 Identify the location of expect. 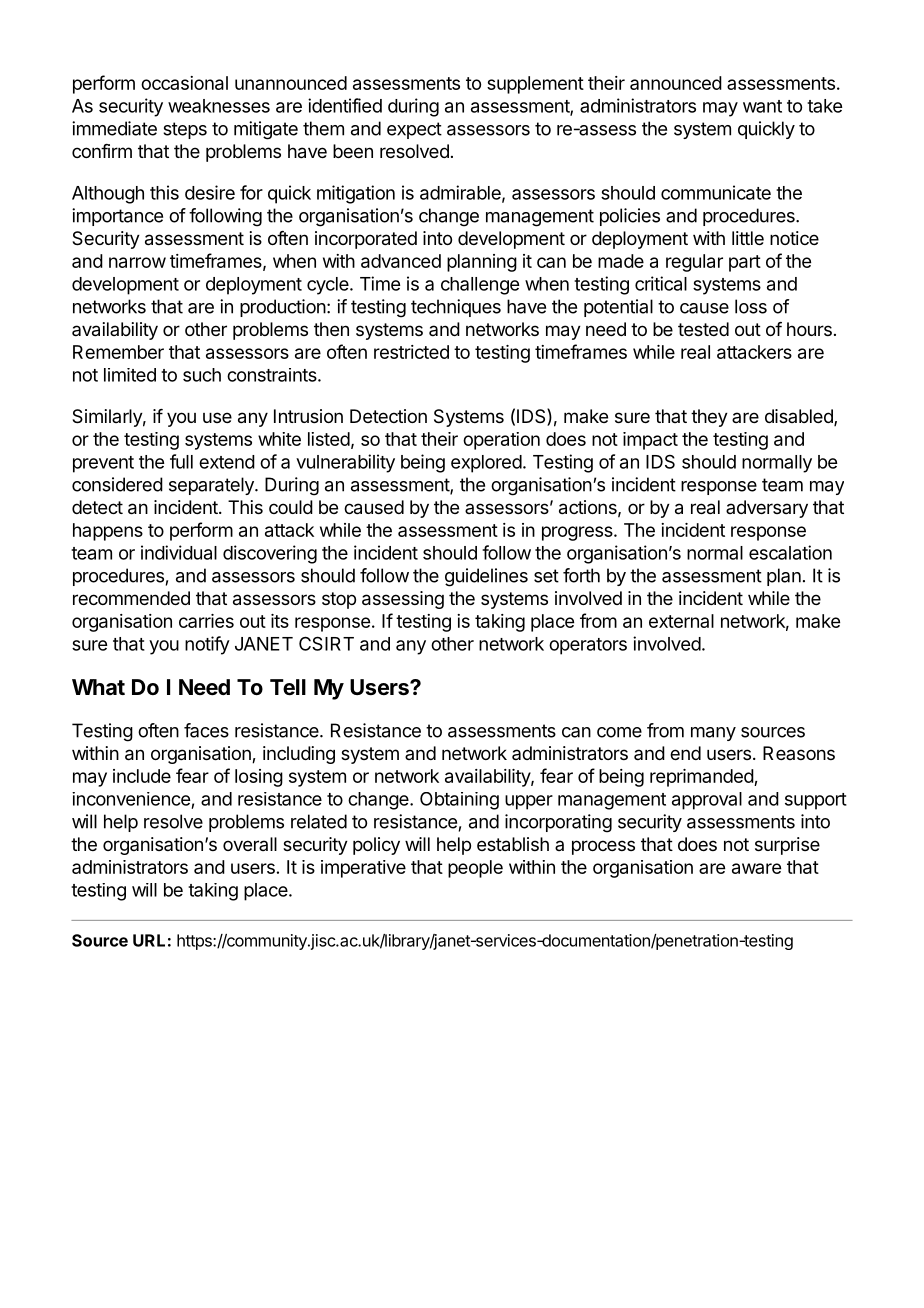
(414, 130).
